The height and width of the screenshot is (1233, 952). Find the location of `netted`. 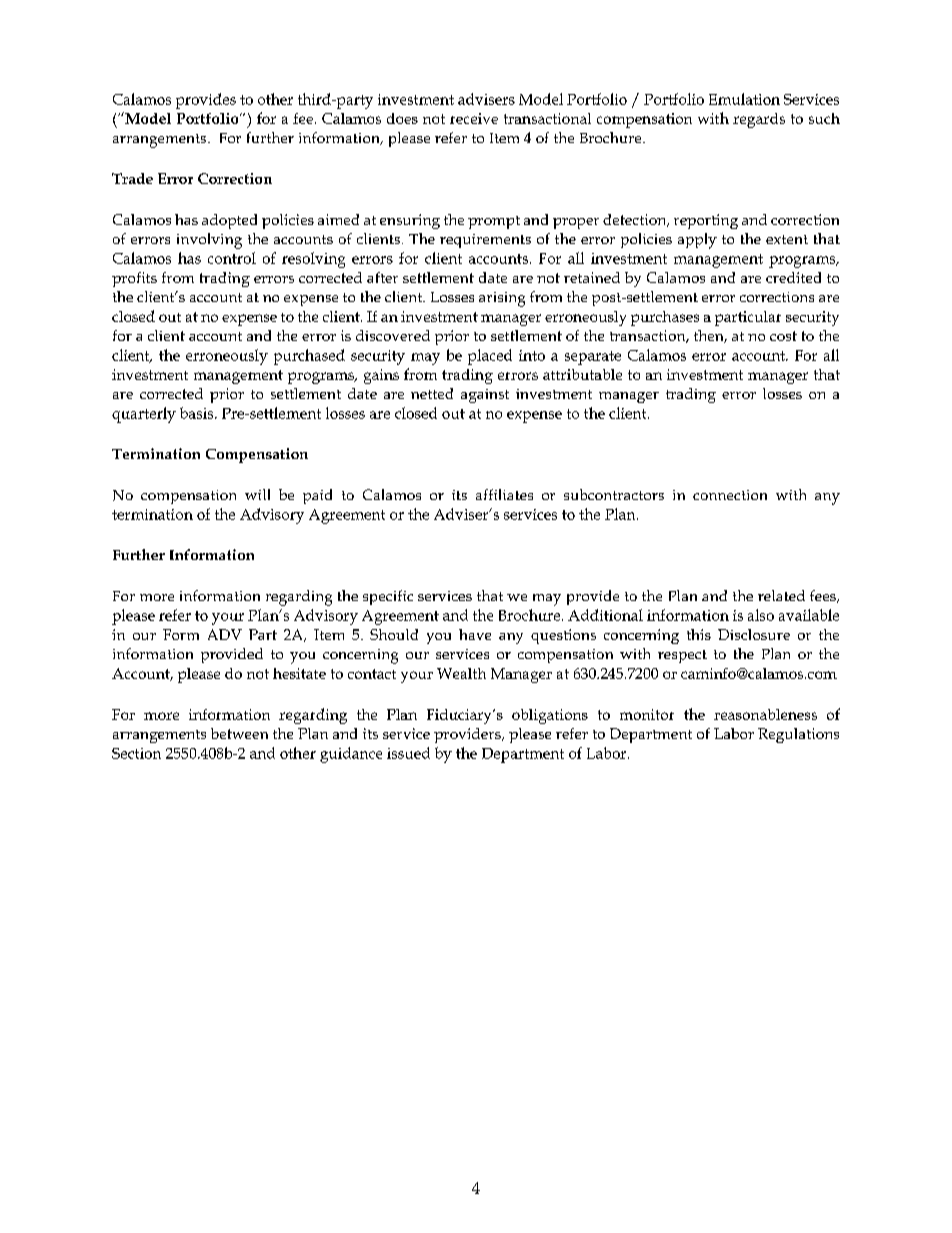

netted is located at coordinates (432, 393).
